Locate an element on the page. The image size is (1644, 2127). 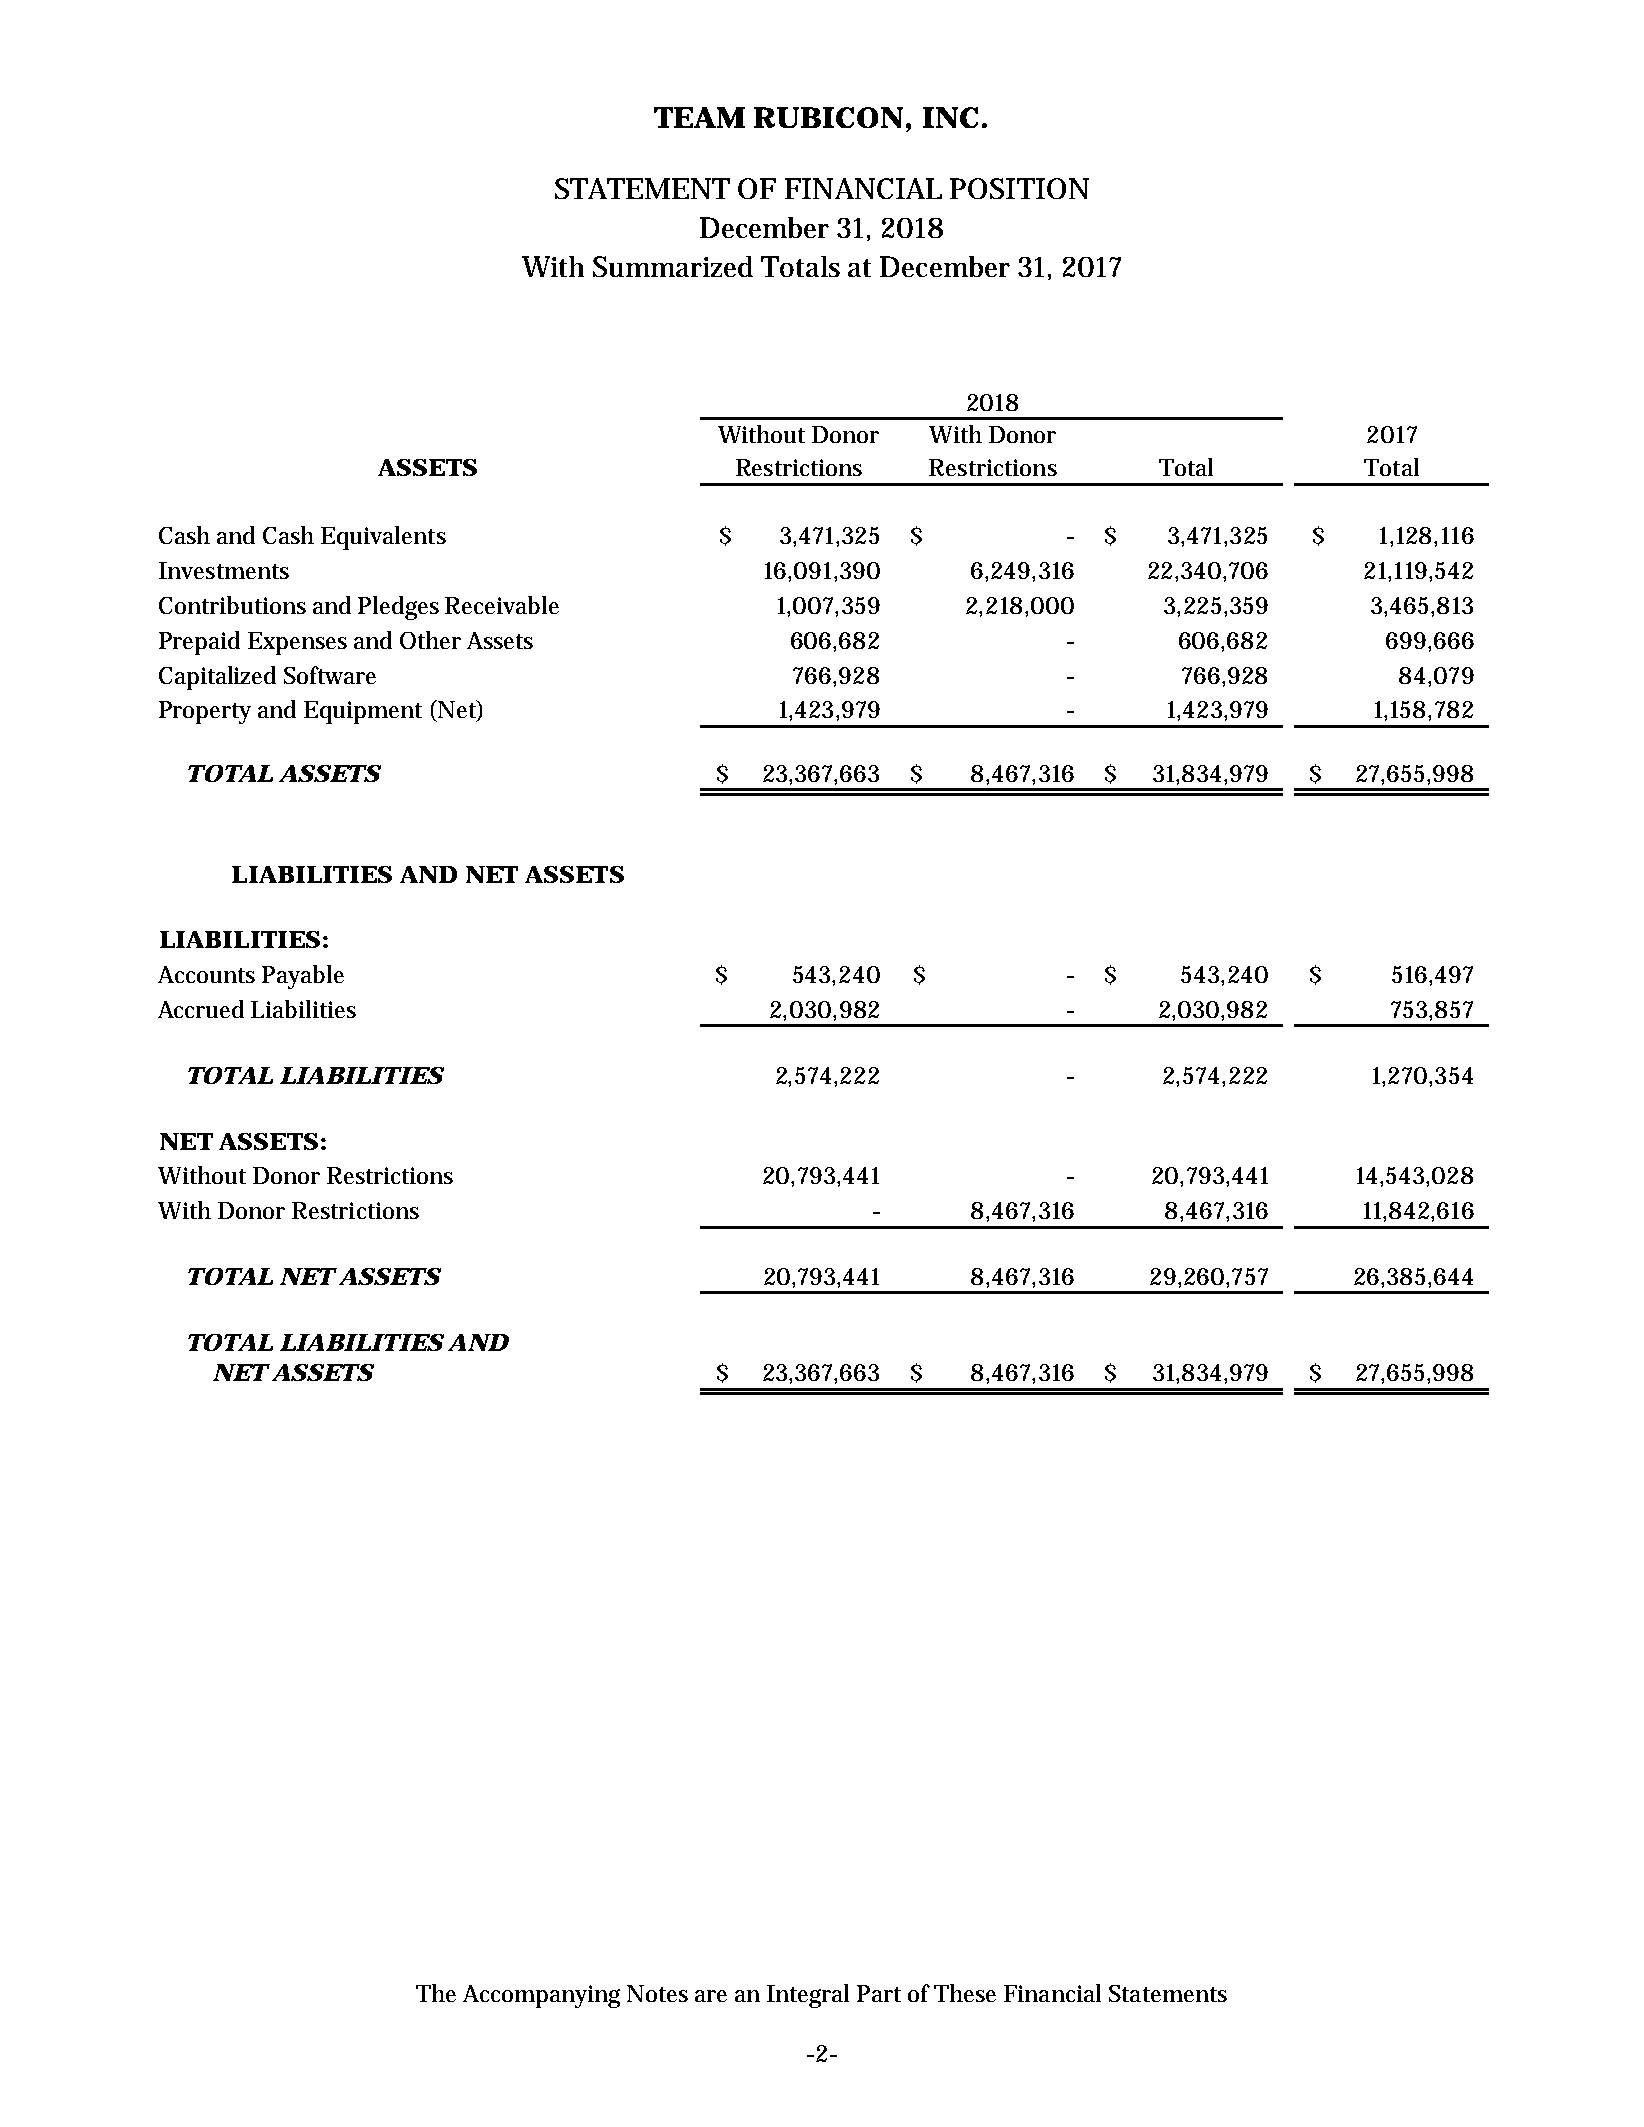
Accompanying is located at coordinates (541, 1996).
